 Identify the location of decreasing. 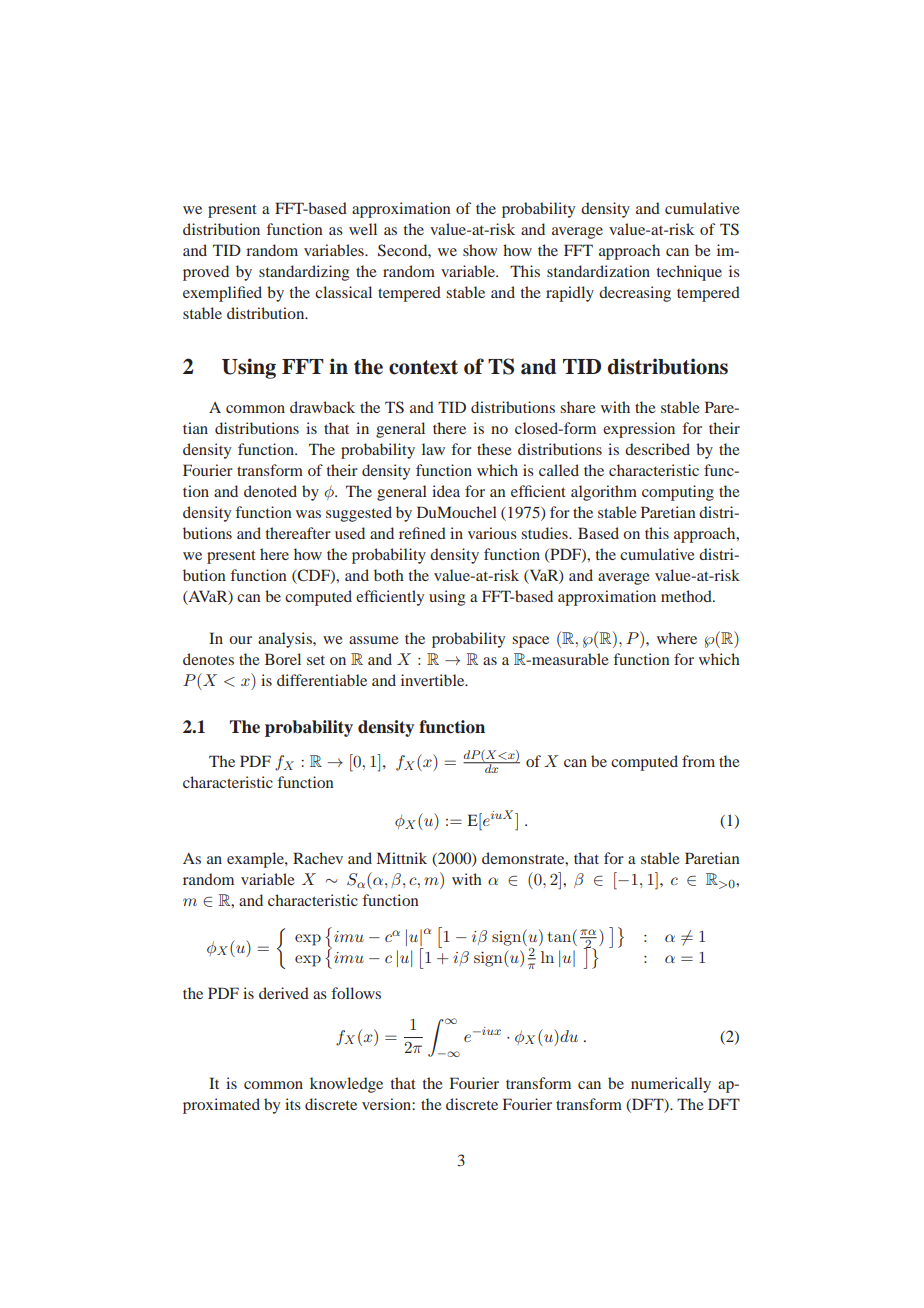
(635, 294).
